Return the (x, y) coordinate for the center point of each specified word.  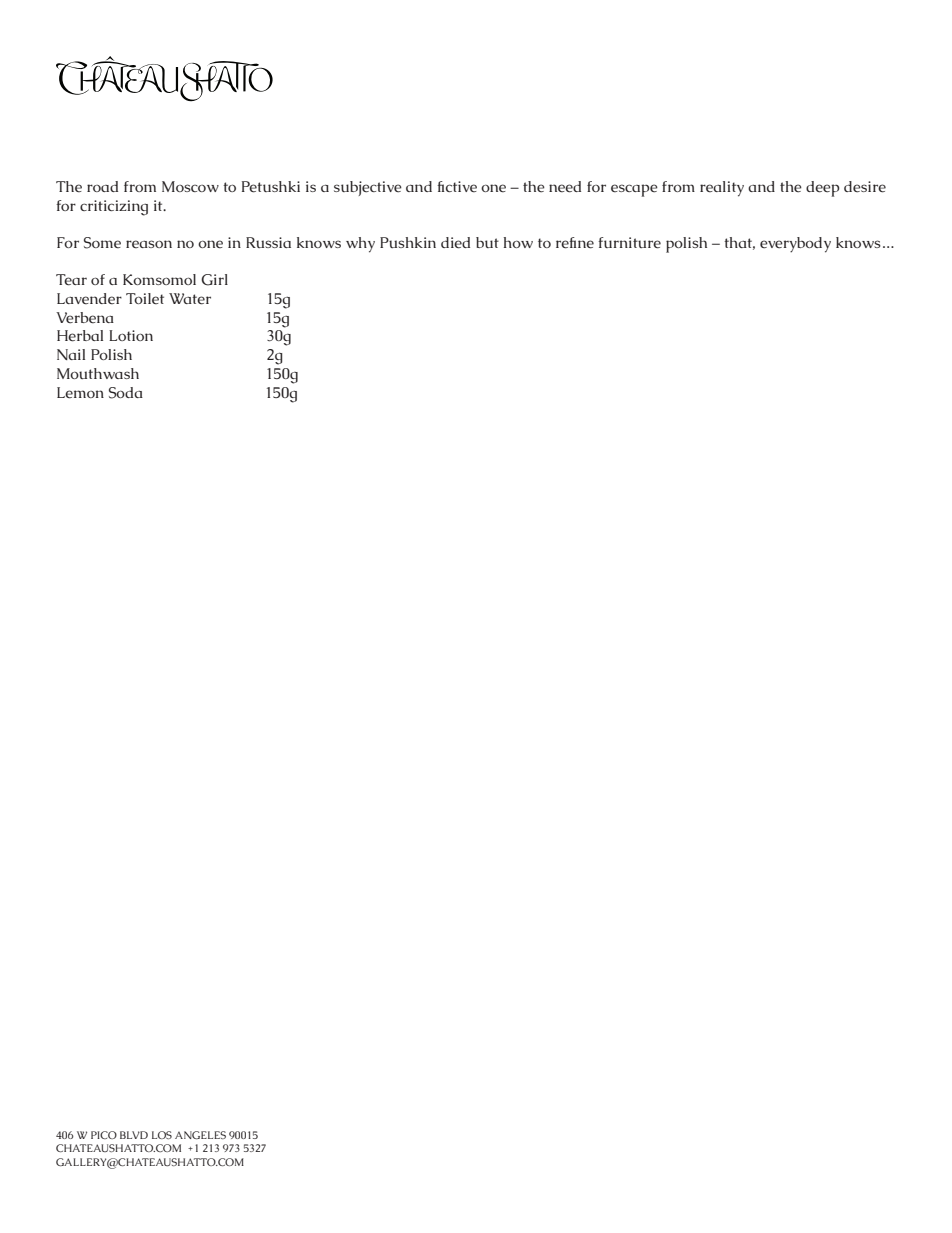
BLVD (134, 1135)
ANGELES (200, 1135)
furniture (629, 243)
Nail (71, 354)
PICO (104, 1135)
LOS (162, 1135)
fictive (457, 187)
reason (149, 244)
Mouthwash (98, 373)
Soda (126, 393)
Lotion (131, 335)
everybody (795, 245)
